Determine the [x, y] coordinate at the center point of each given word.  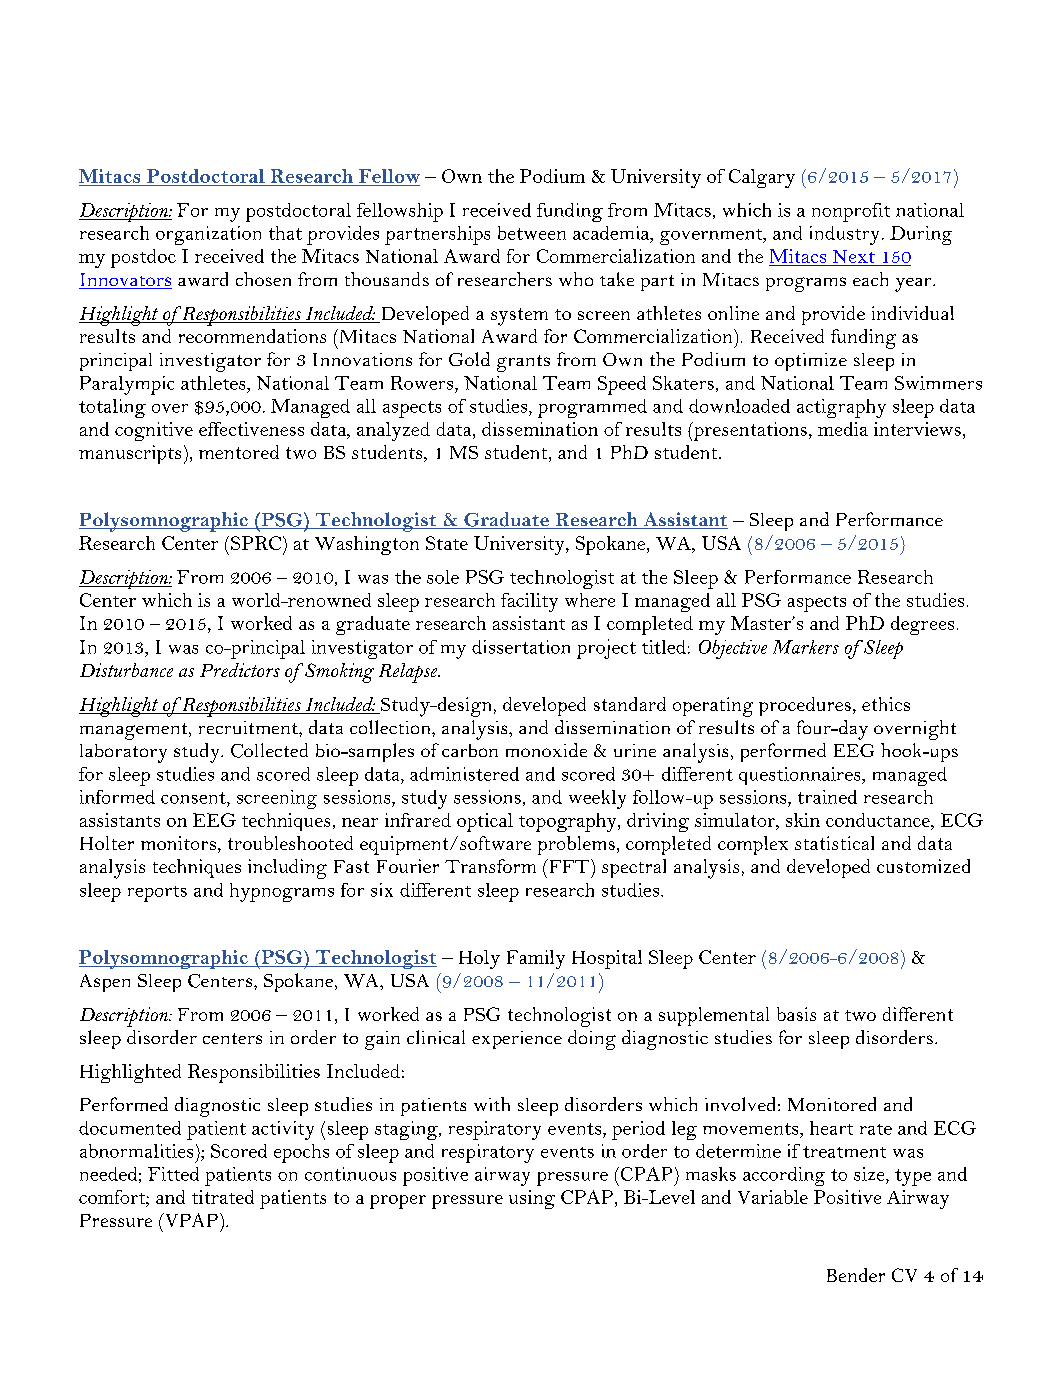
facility [529, 602]
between [532, 233]
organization [208, 235]
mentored [239, 452]
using [532, 1199]
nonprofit [851, 212]
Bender [856, 1275]
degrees [922, 625]
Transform [490, 866]
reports [157, 894]
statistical [834, 843]
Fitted [173, 1174]
